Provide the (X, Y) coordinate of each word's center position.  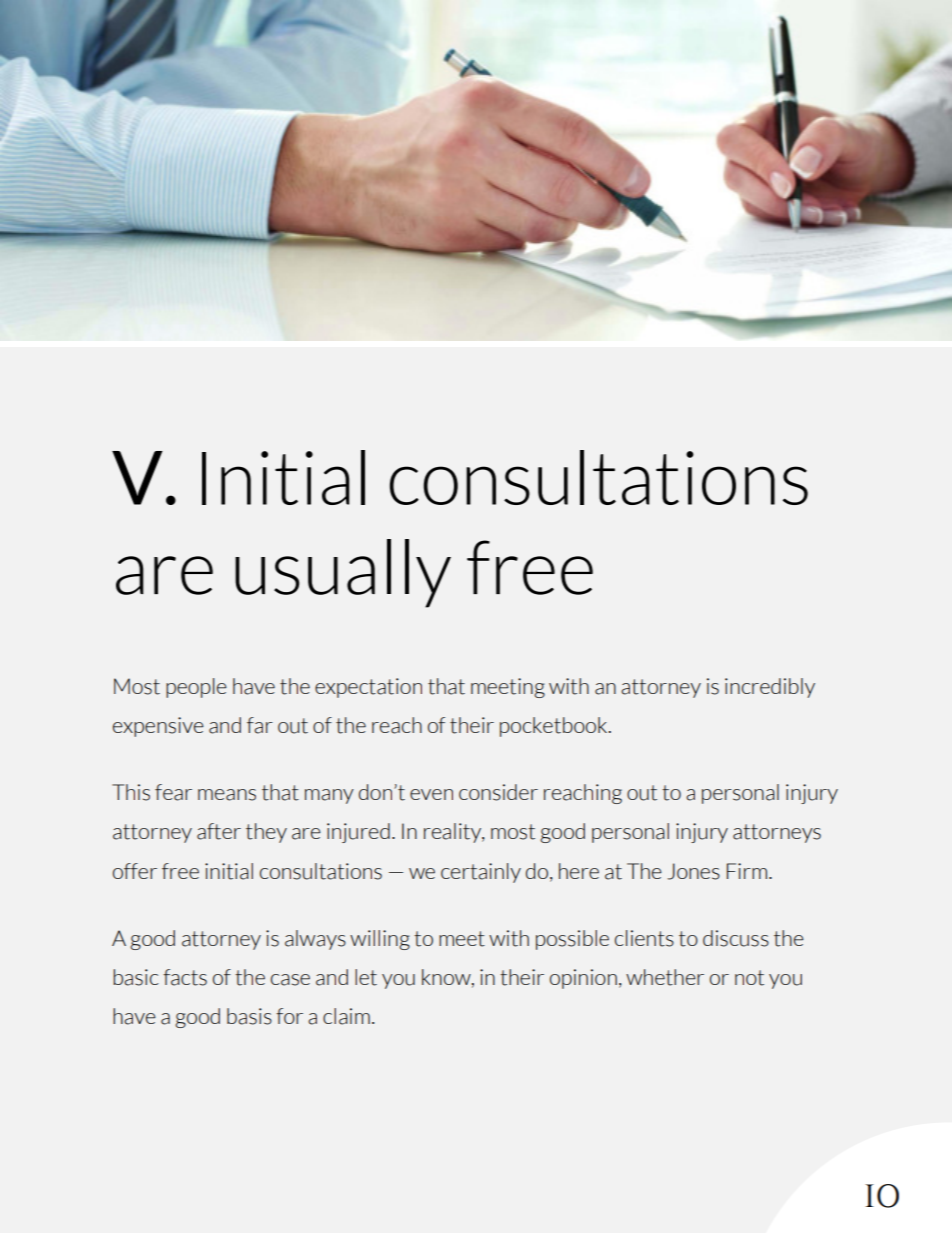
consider (498, 792)
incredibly (770, 688)
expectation (368, 688)
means (227, 795)
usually (343, 573)
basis (249, 1016)
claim (346, 1016)
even (431, 794)
